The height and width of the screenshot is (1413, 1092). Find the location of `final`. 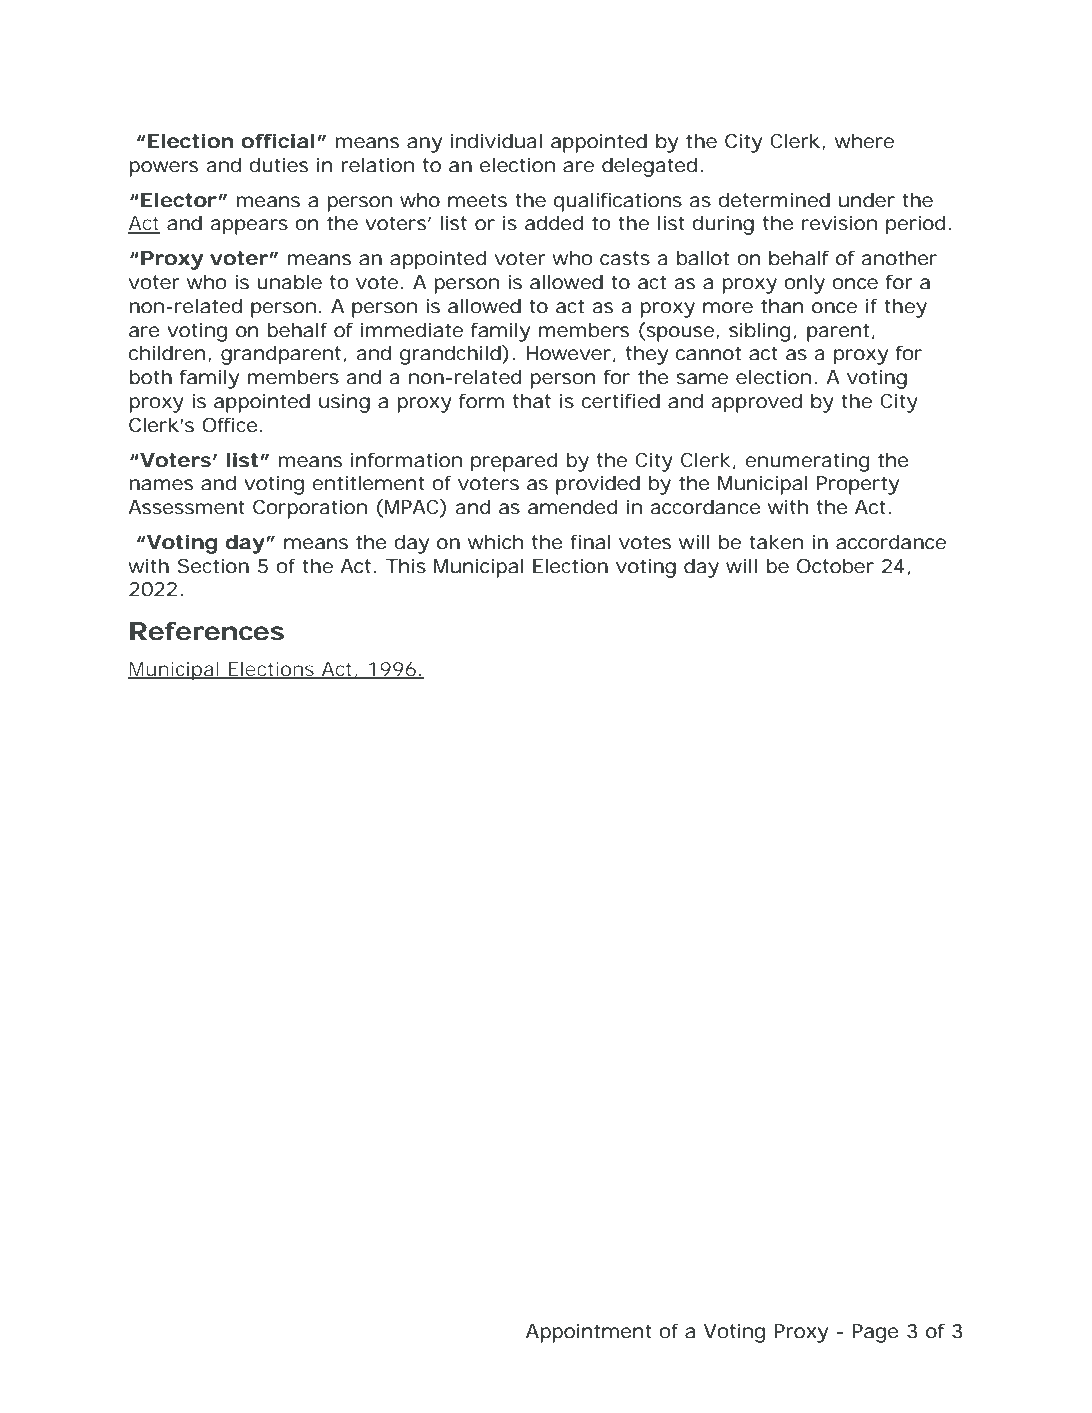

final is located at coordinates (590, 542).
